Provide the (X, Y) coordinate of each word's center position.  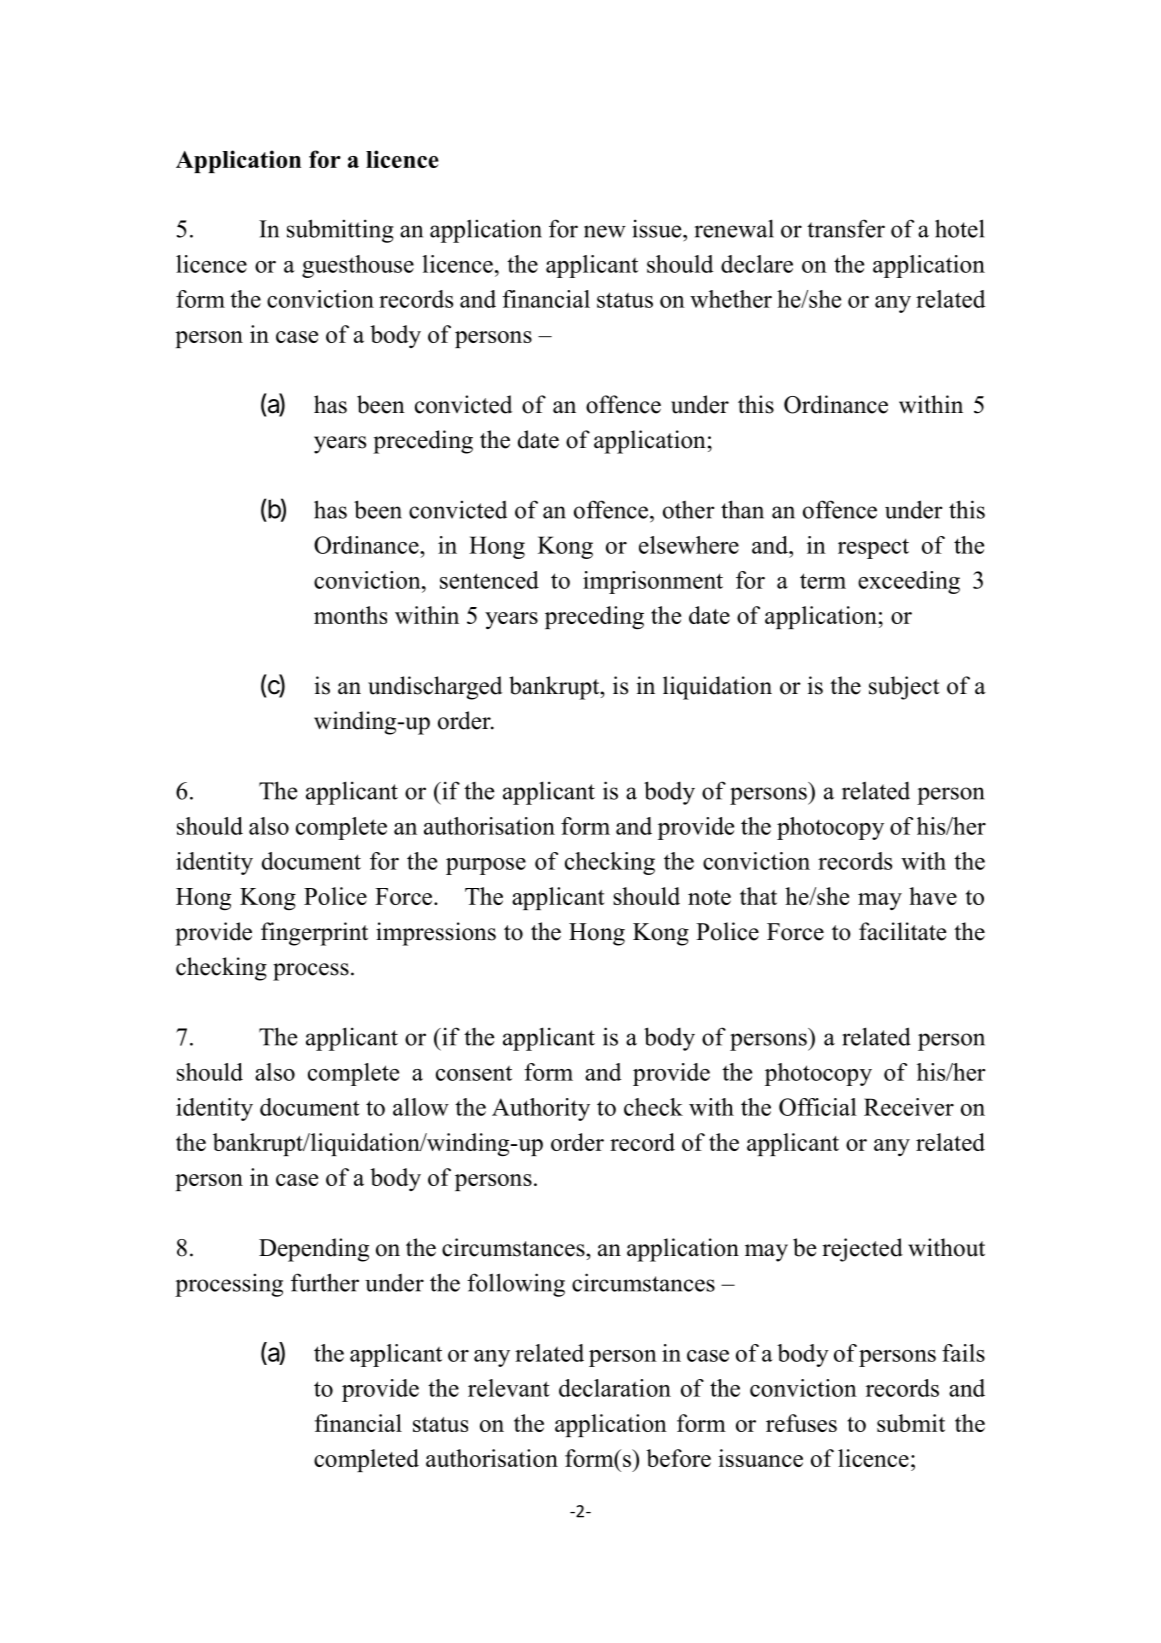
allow (421, 1107)
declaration (615, 1388)
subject (904, 688)
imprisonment (653, 582)
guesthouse (358, 266)
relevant (509, 1388)
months (350, 615)
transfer (846, 228)
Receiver (909, 1107)
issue (658, 228)
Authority (541, 1109)
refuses (801, 1423)
